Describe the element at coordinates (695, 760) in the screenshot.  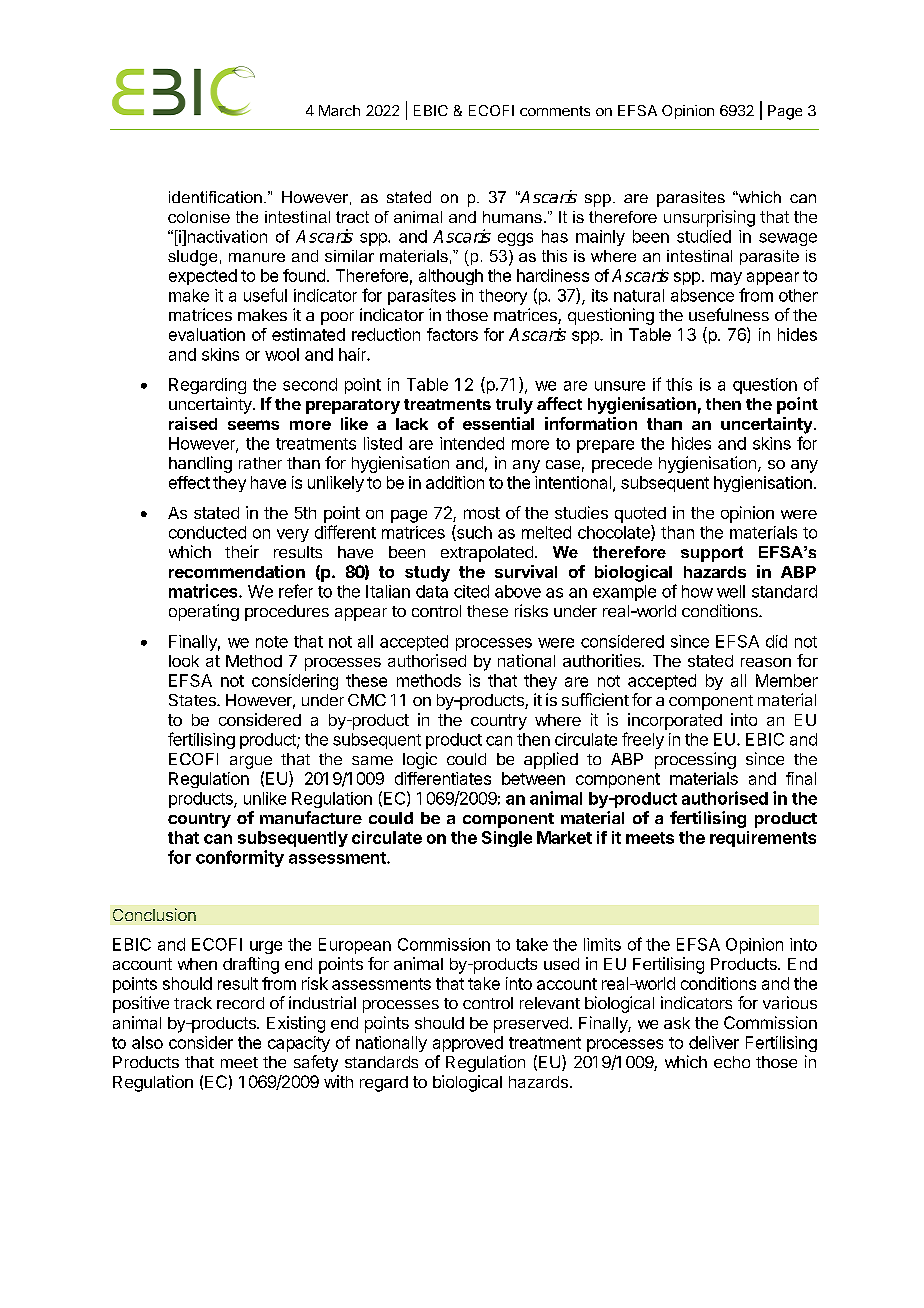
I see `processing` at that location.
